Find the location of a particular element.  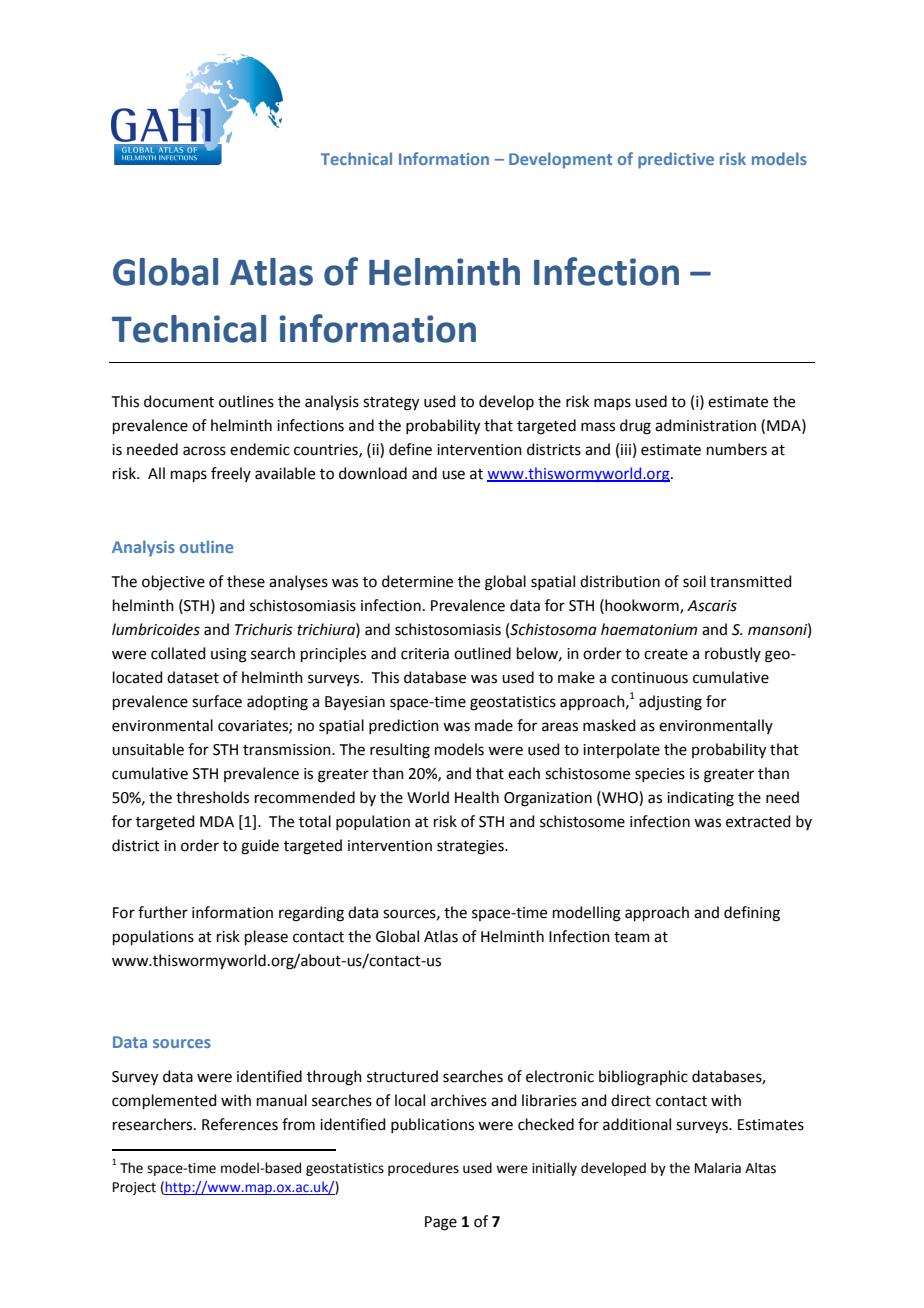

predictive is located at coordinates (676, 160).
